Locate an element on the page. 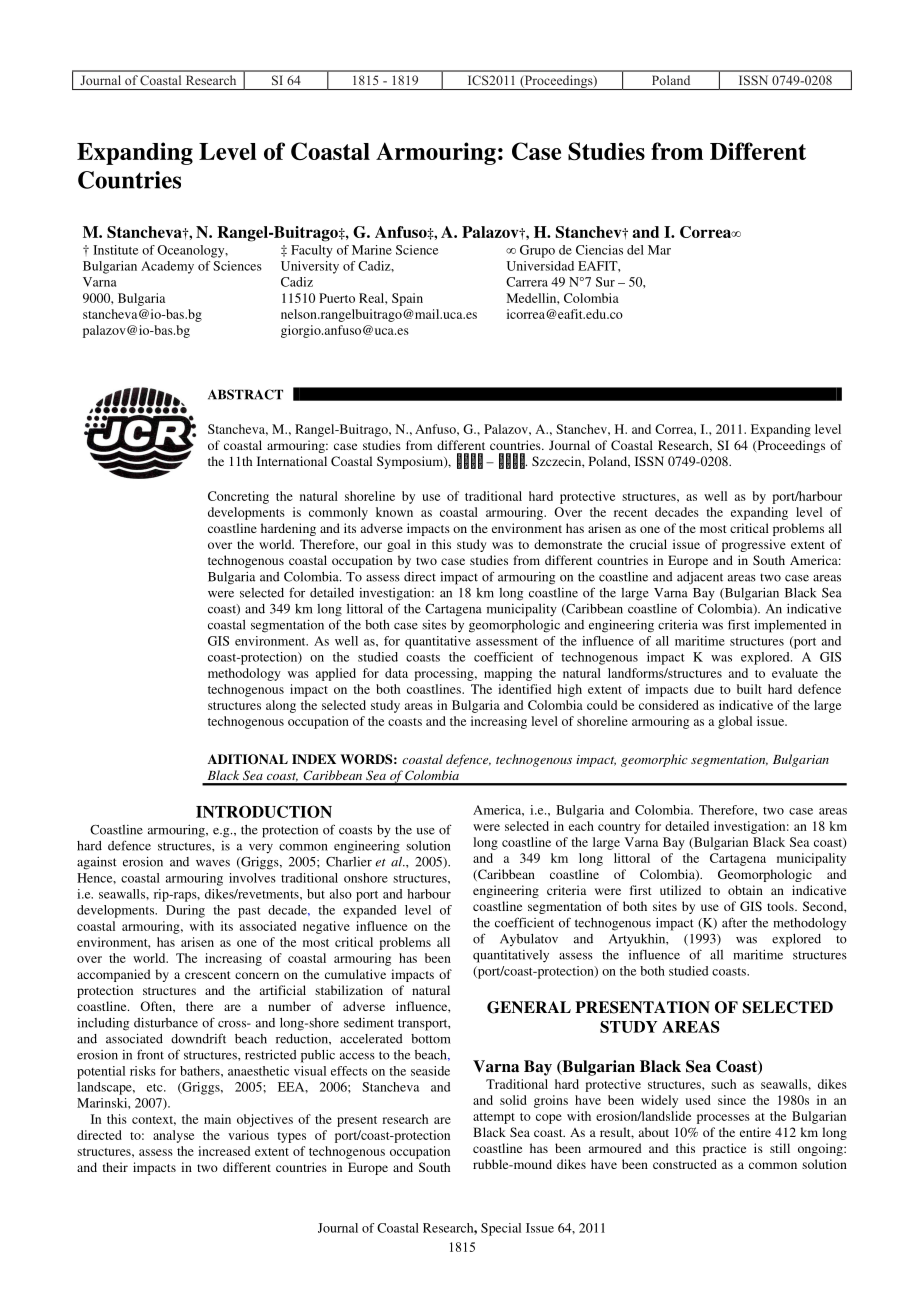 The height and width of the image is (1308, 924). Spain is located at coordinates (407, 299).
